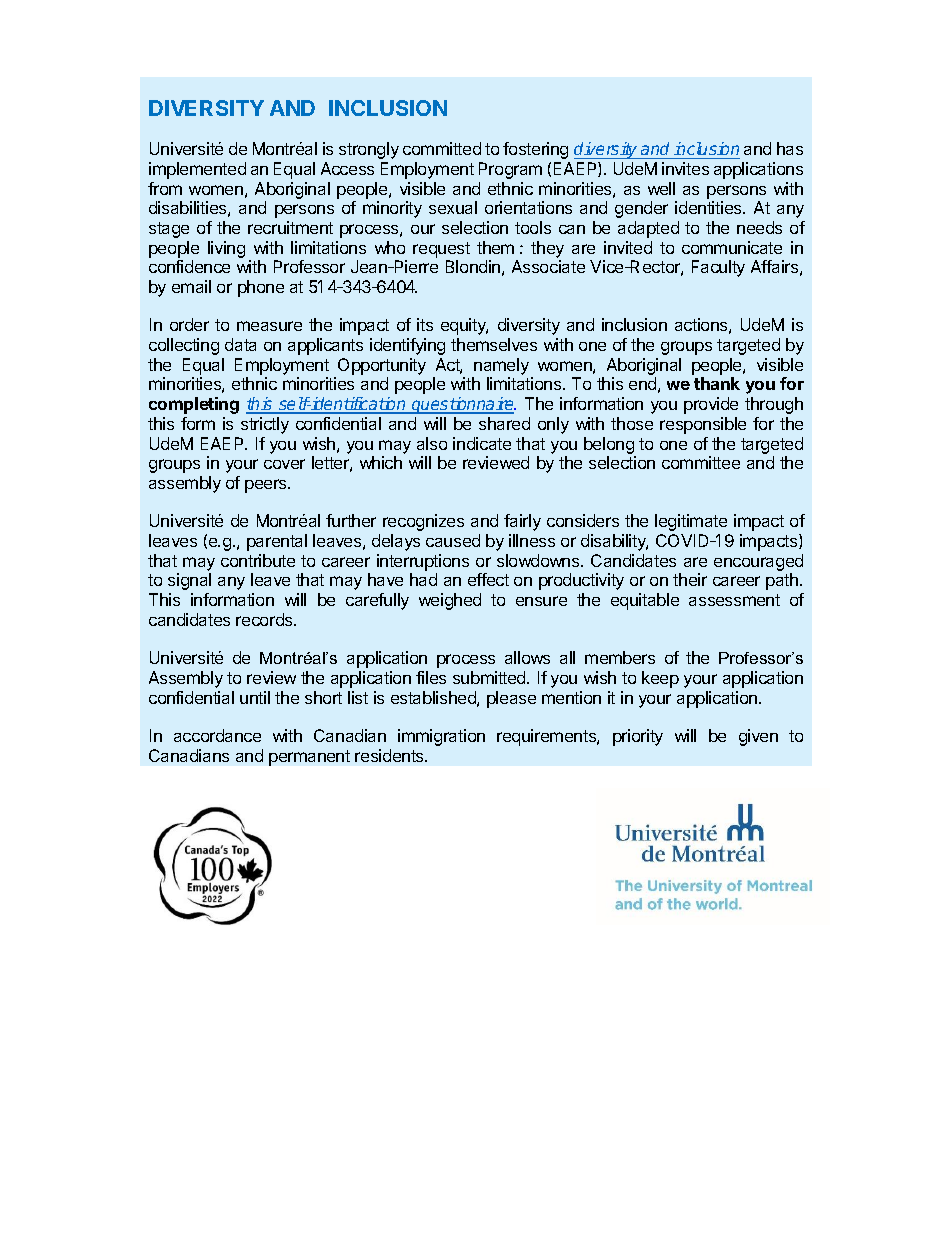 Image resolution: width=952 pixels, height=1233 pixels. What do you see at coordinates (197, 170) in the screenshot?
I see `implemented` at bounding box center [197, 170].
